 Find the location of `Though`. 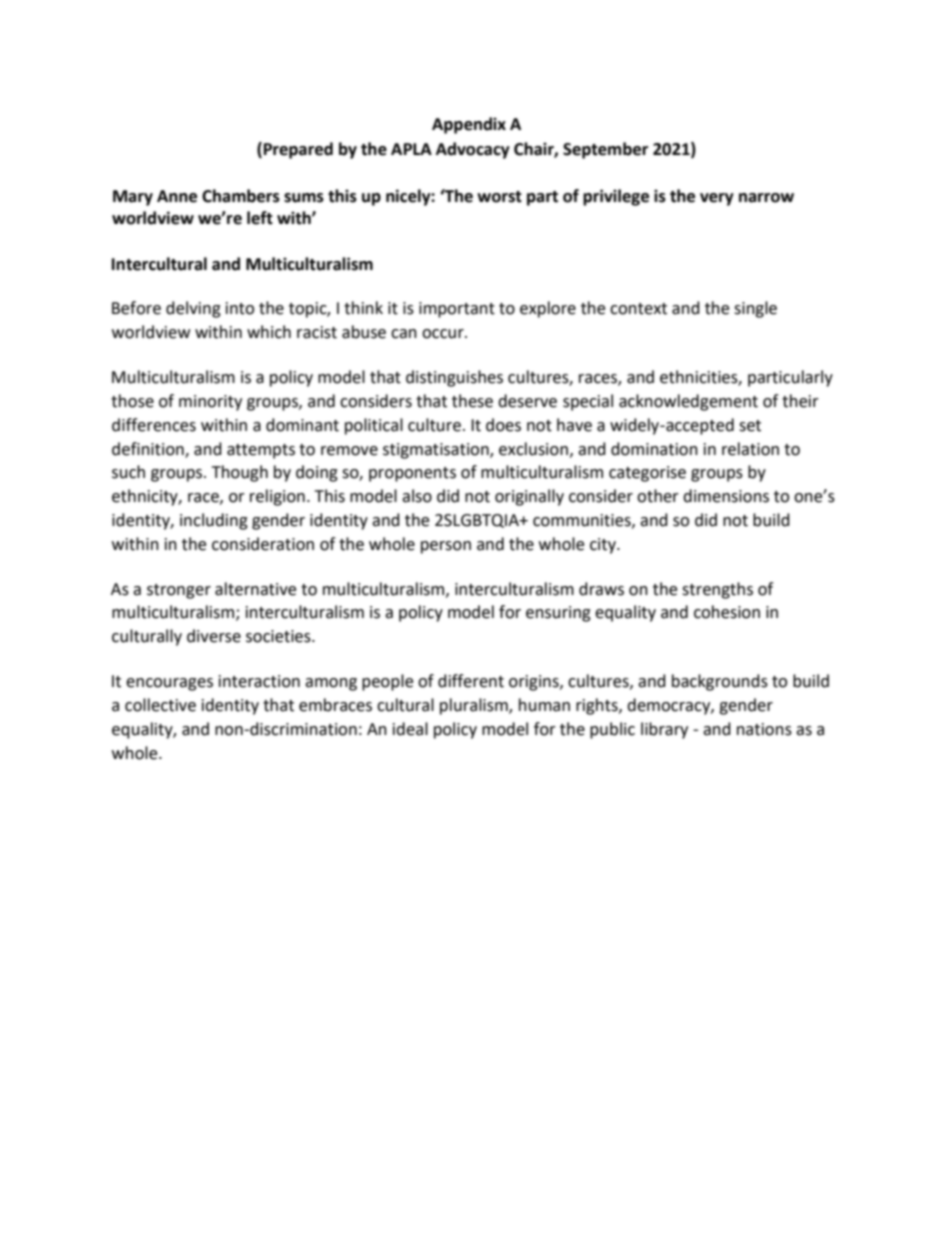

Though is located at coordinates (240, 473).
